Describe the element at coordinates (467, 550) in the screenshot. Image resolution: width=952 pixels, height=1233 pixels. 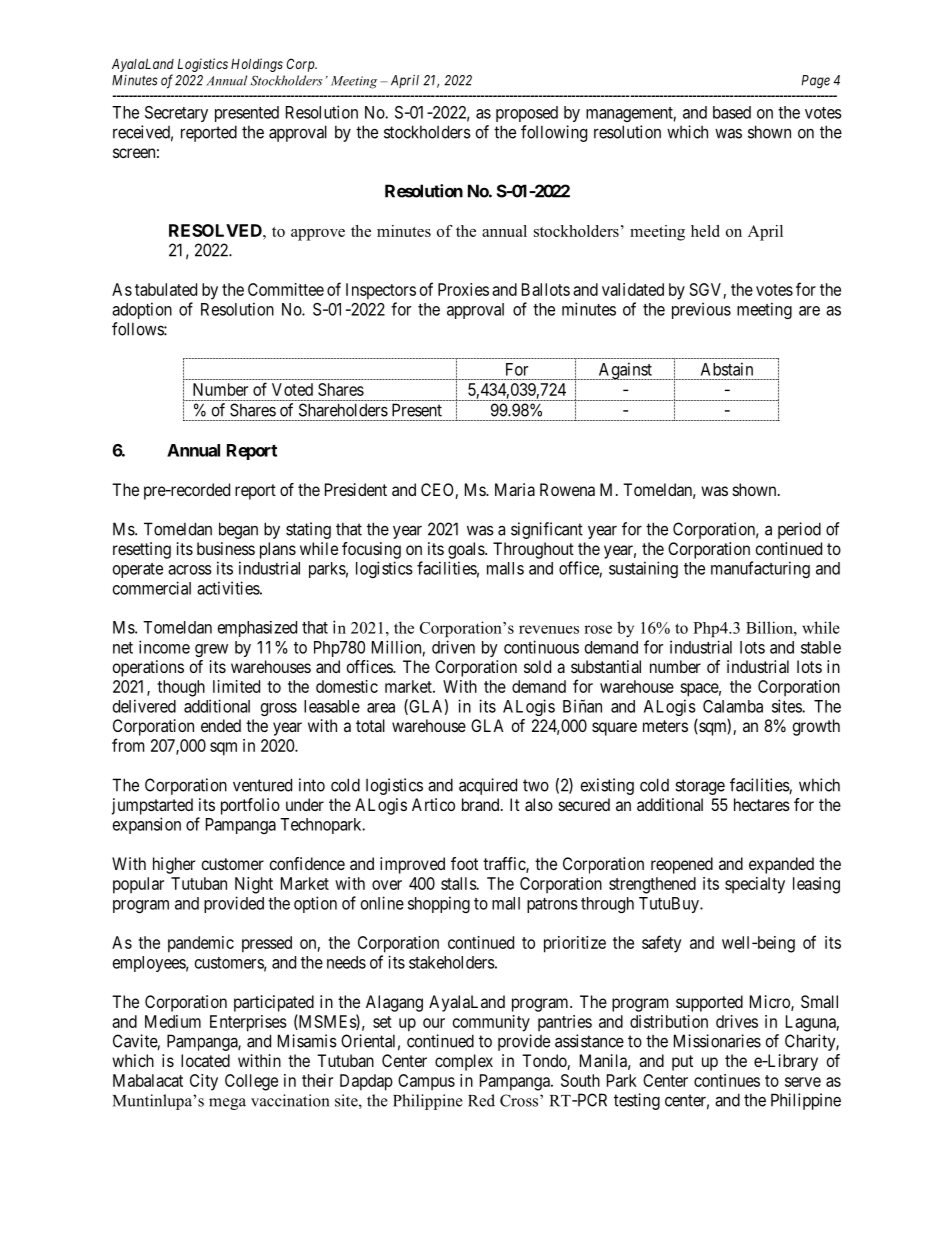
I see `goals` at that location.
